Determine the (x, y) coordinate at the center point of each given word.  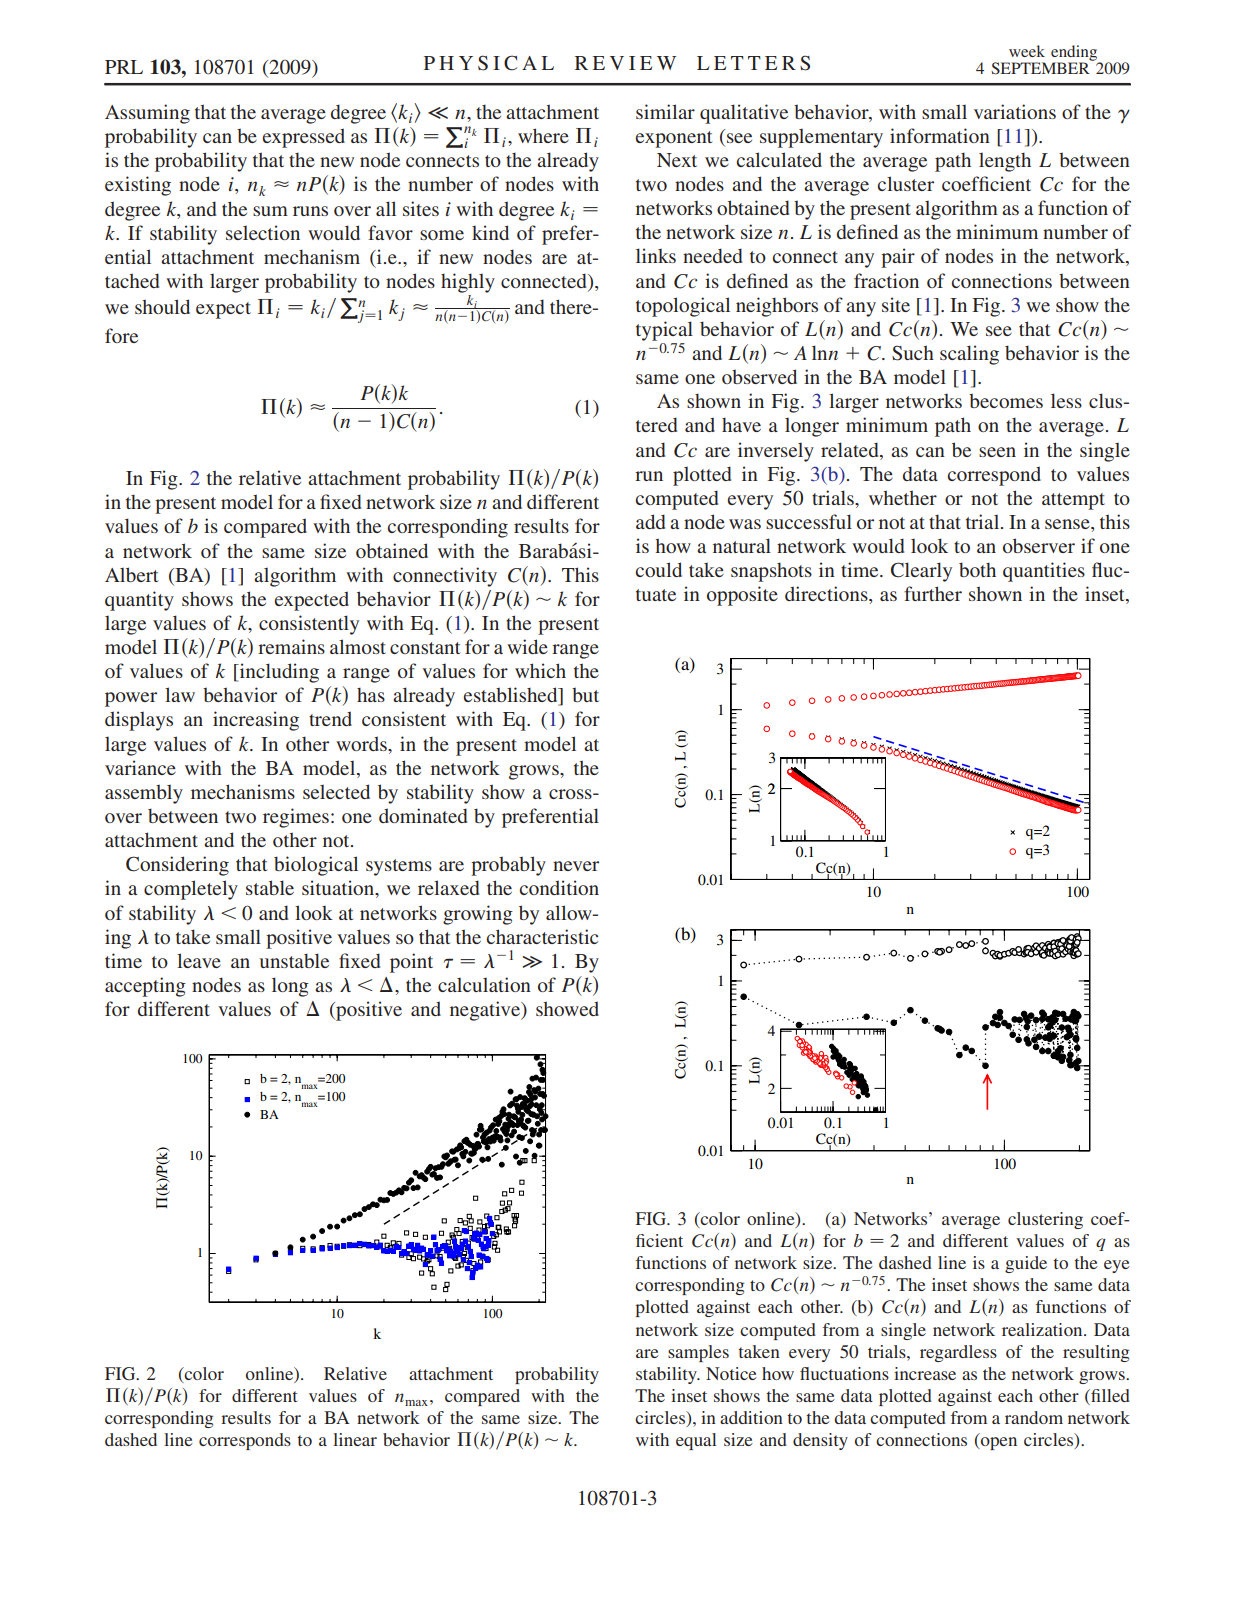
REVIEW (625, 63)
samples (698, 1353)
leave (199, 960)
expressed (303, 138)
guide (1026, 1264)
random (1034, 1417)
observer (1039, 545)
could (658, 569)
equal (696, 1441)
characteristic (542, 936)
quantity (139, 601)
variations (1015, 111)
